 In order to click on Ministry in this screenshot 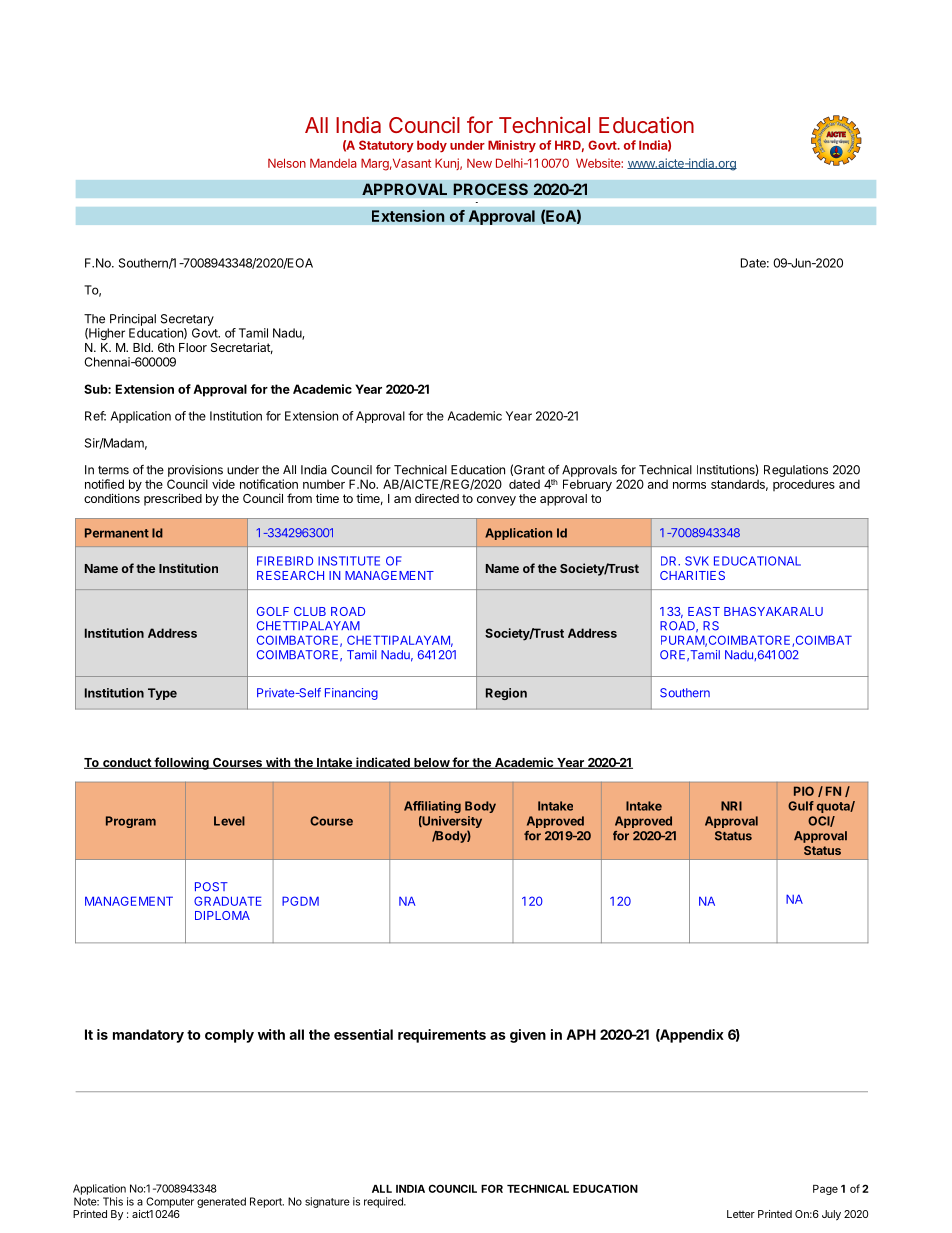, I will do `click(512, 146)`.
